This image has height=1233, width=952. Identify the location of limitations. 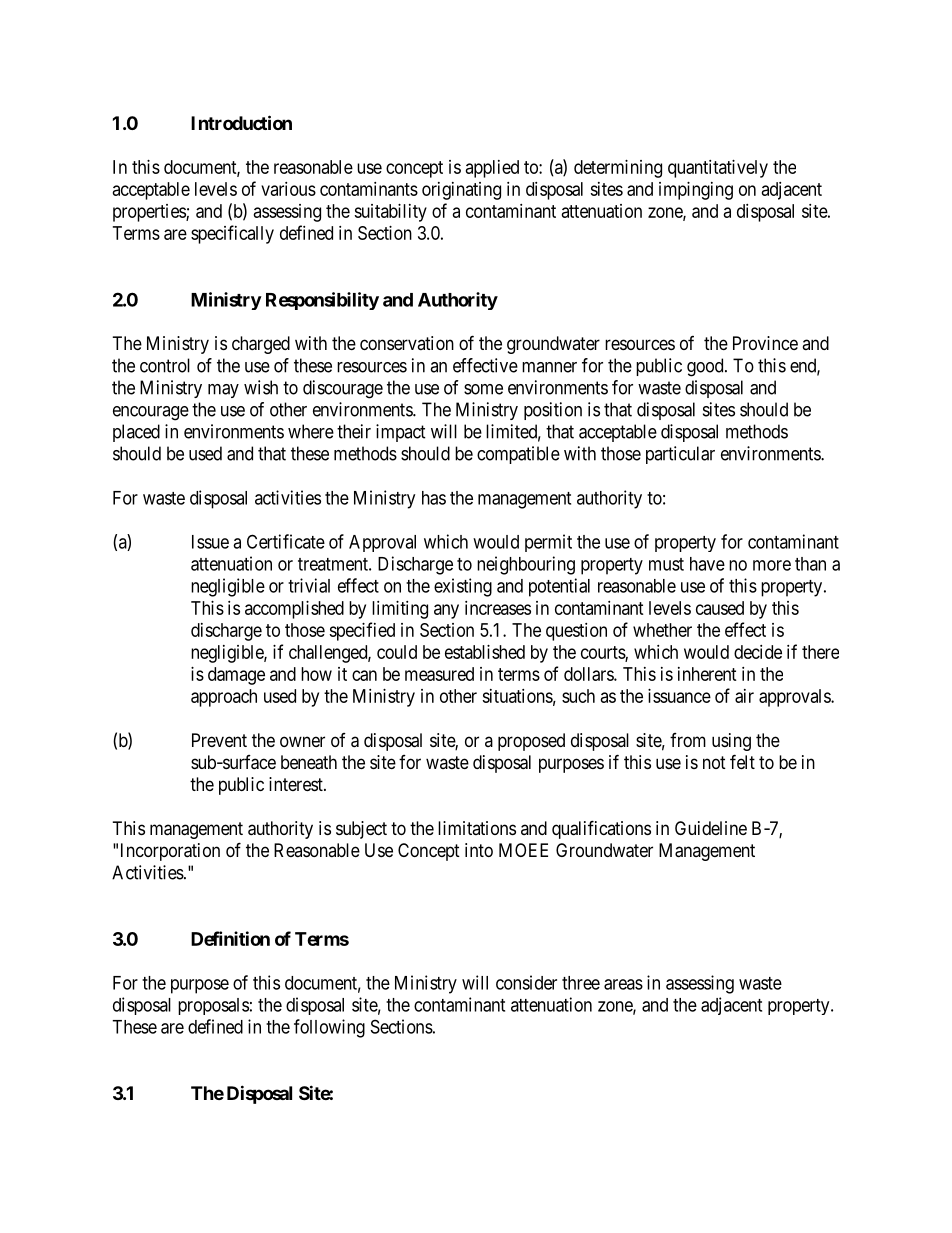
(477, 828).
